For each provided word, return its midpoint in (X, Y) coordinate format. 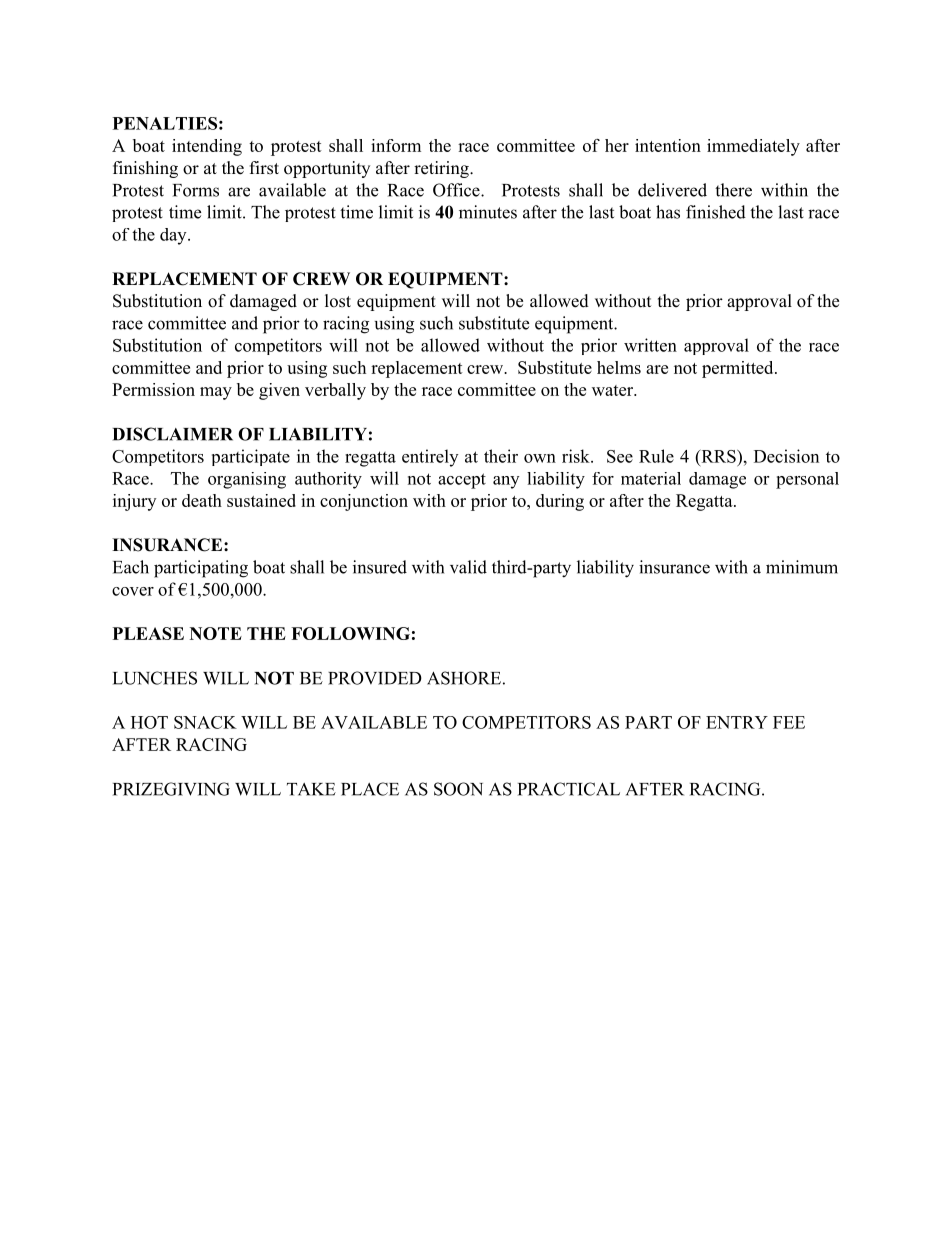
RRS (718, 456)
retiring (442, 169)
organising (247, 480)
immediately (753, 147)
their (501, 456)
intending (207, 147)
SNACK (205, 722)
